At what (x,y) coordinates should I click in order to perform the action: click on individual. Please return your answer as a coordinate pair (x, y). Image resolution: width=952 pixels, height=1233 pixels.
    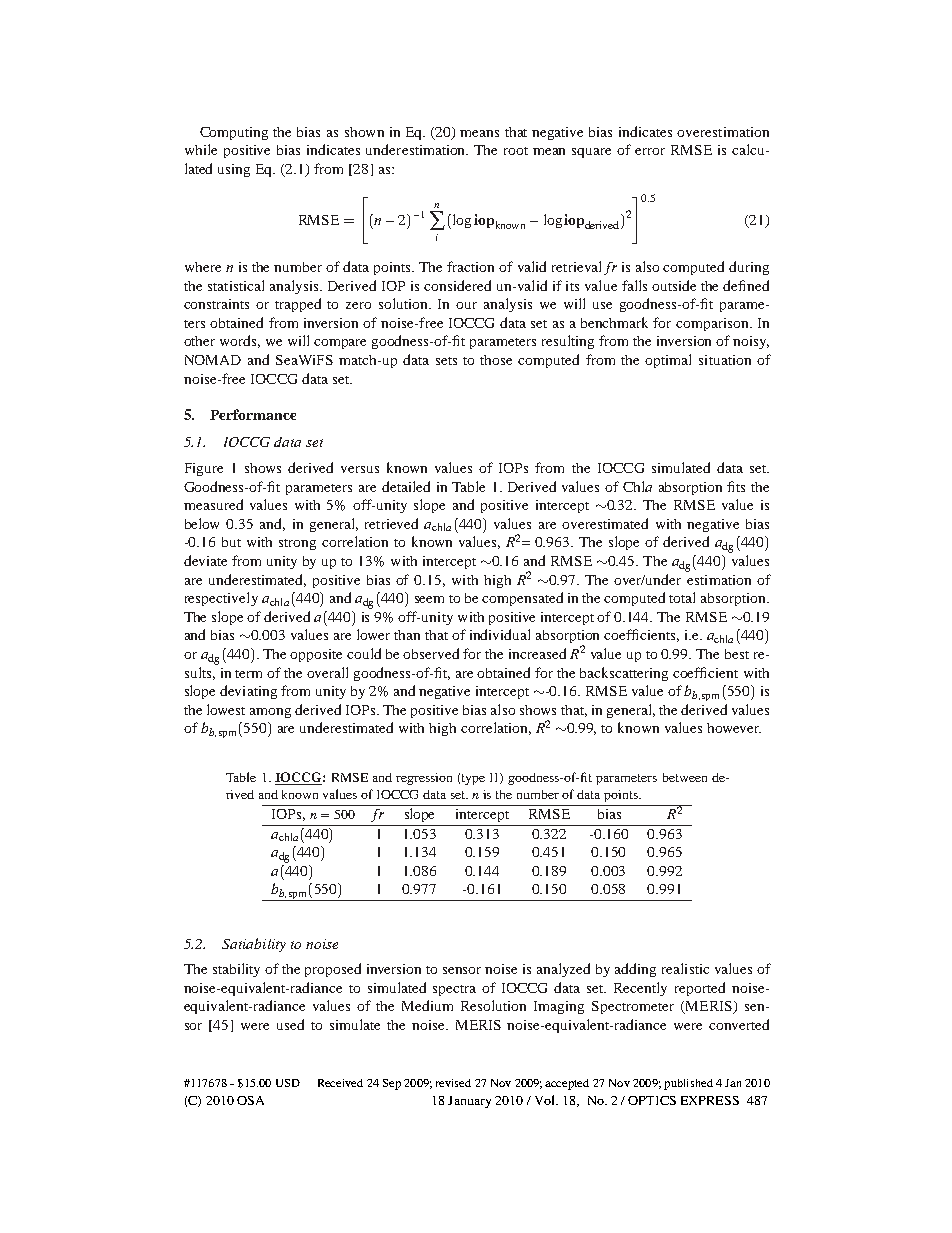
    Looking at the image, I should click on (500, 634).
